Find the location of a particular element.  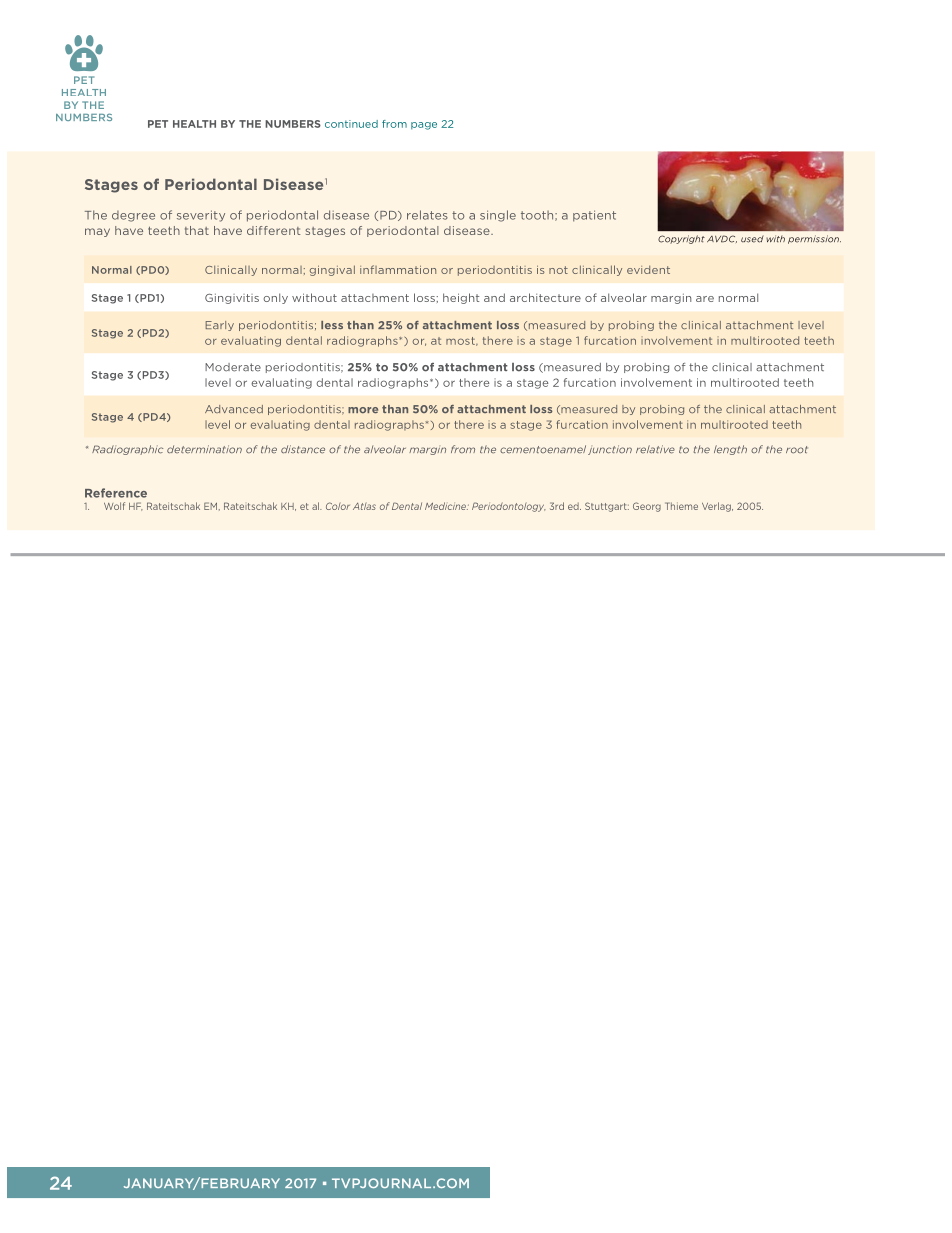

page is located at coordinates (424, 126).
